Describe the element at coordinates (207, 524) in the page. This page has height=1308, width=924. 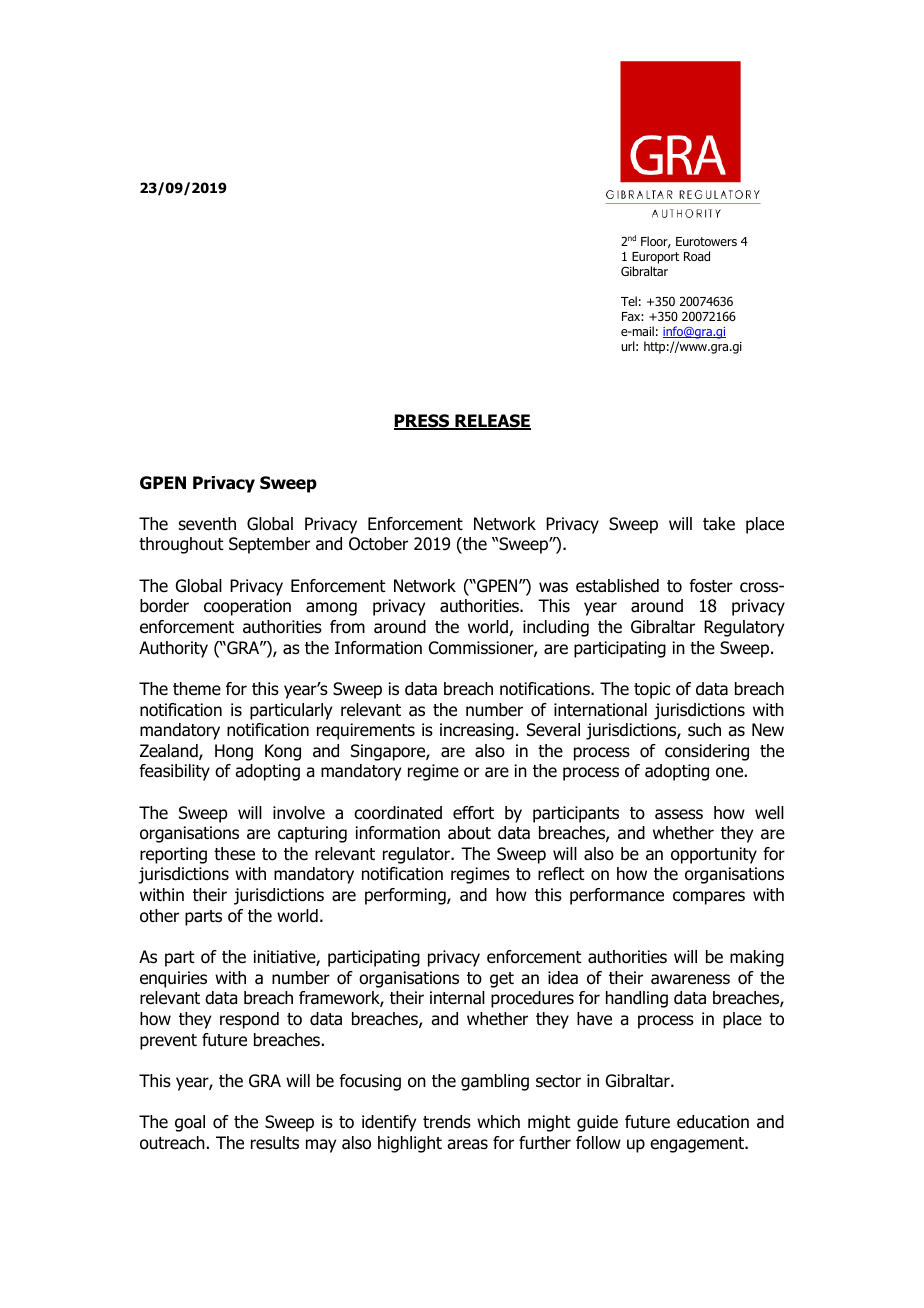
I see `seventh` at that location.
